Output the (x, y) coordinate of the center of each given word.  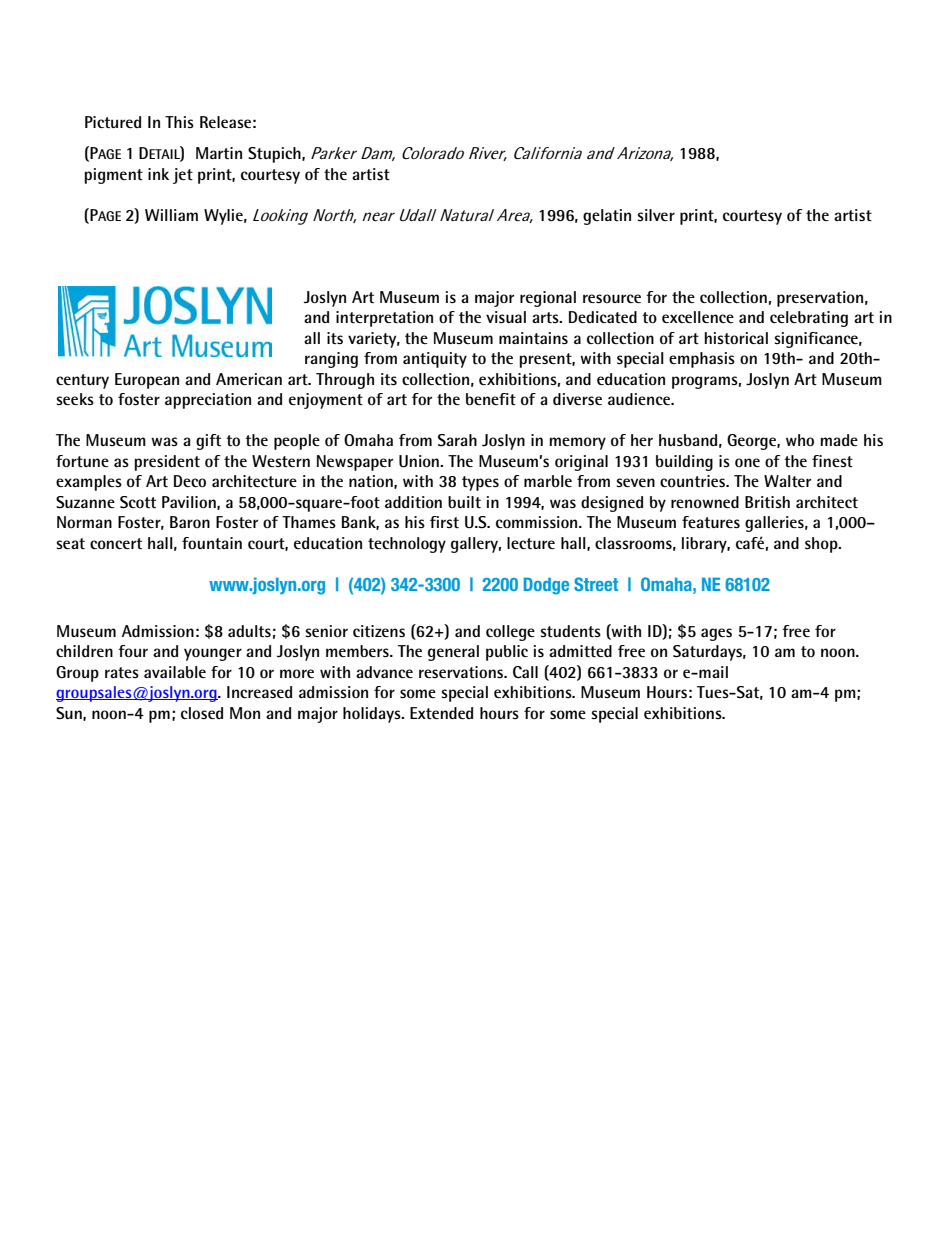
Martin (219, 153)
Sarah (457, 440)
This (179, 122)
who (800, 440)
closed (202, 713)
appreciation (208, 401)
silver (656, 215)
